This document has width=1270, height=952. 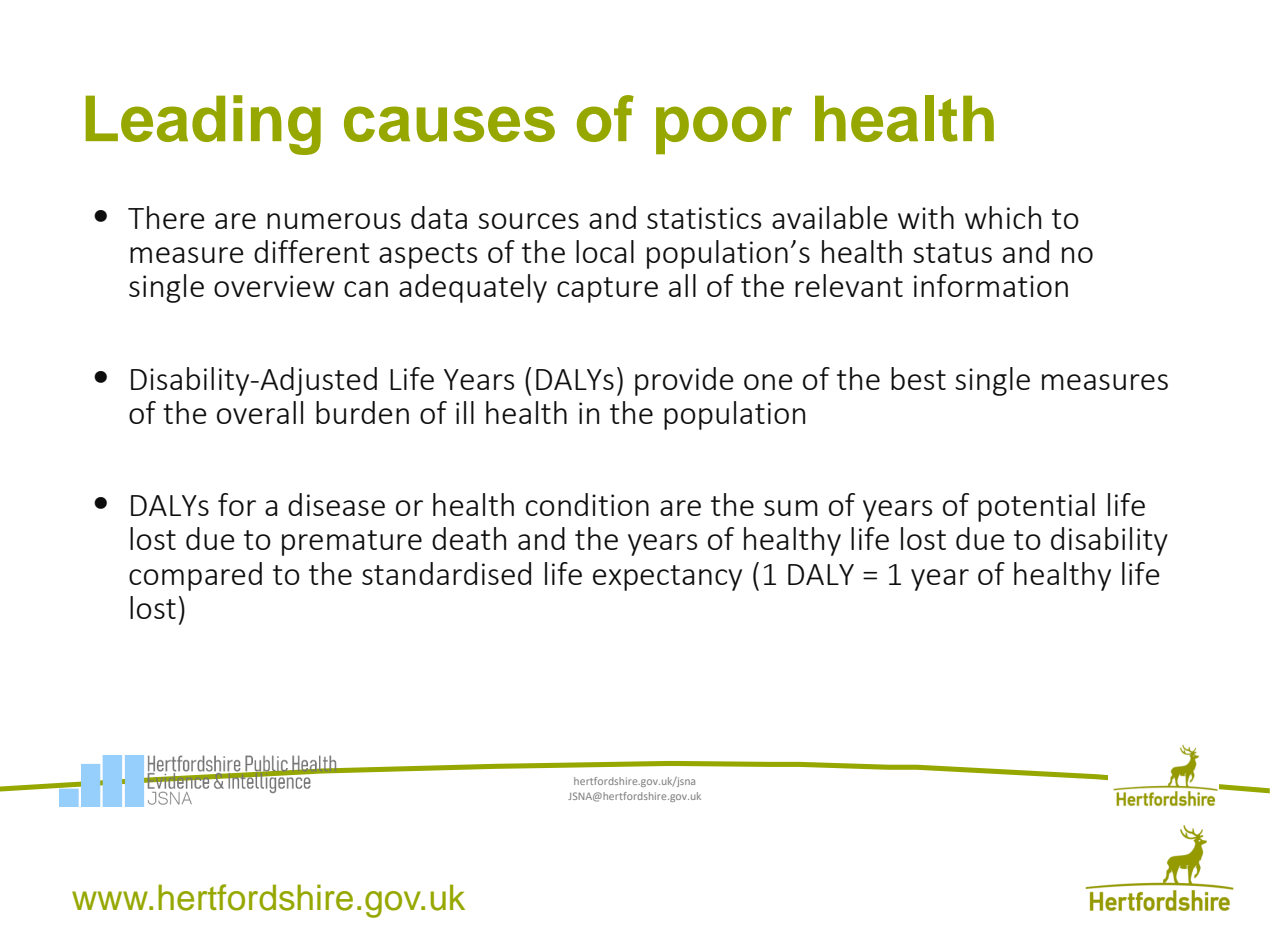 I want to click on expectancy, so click(x=667, y=578).
